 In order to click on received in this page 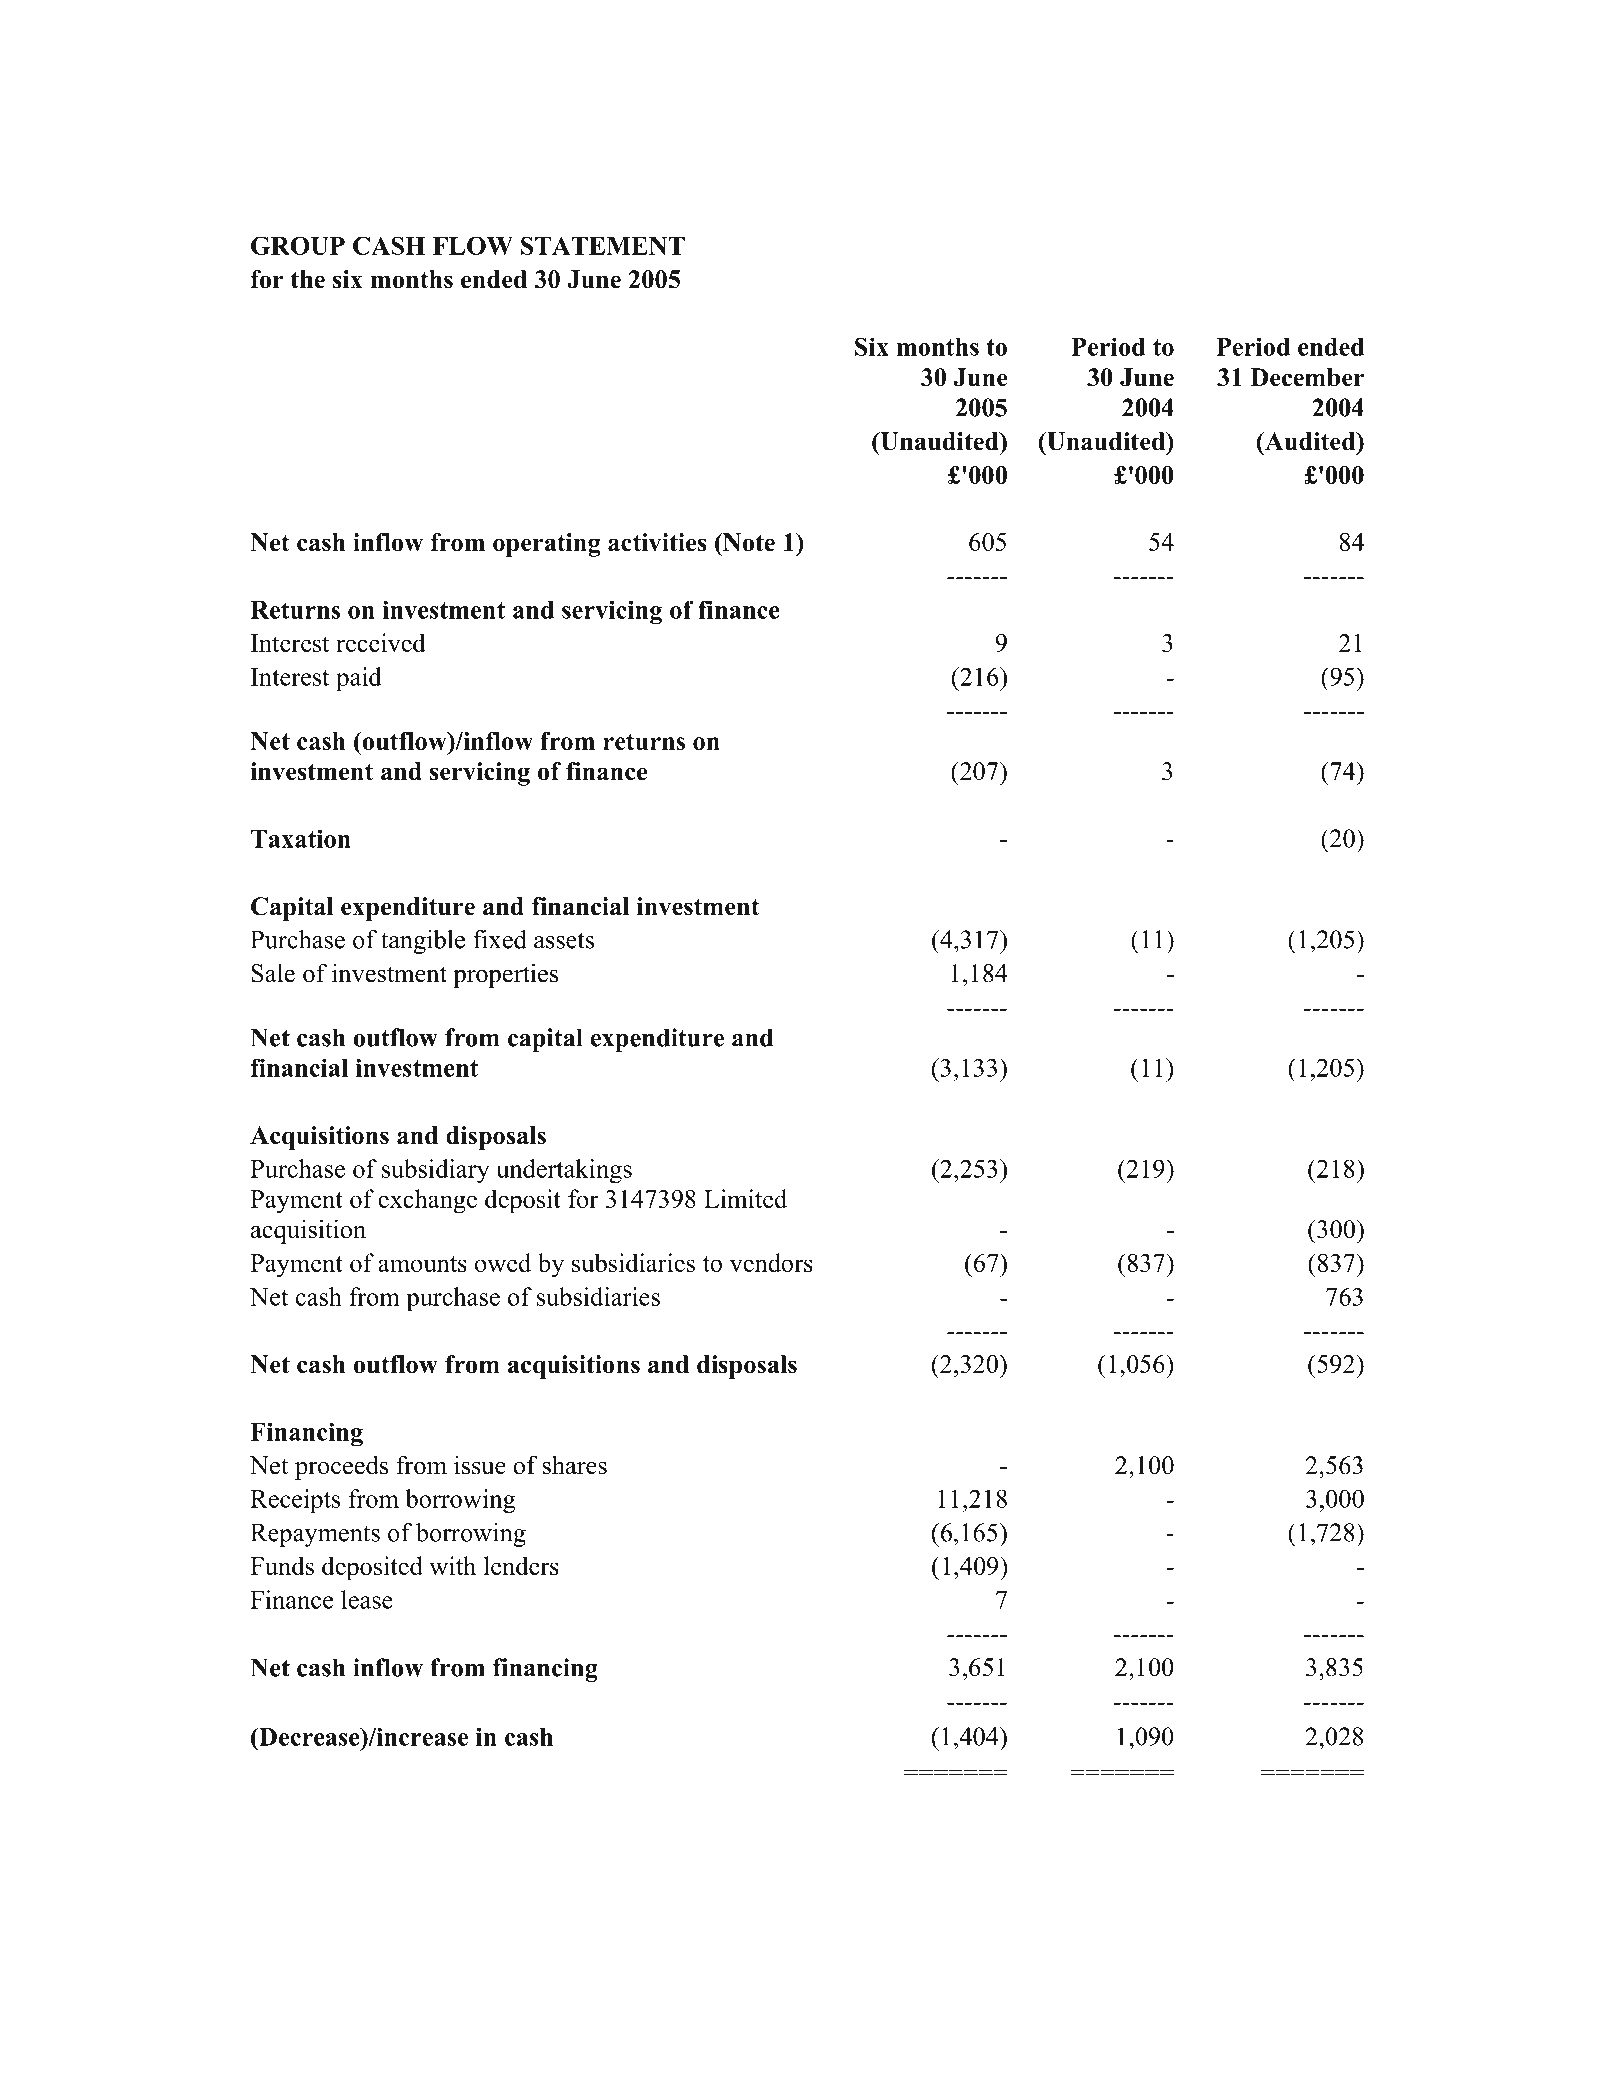, I will do `click(381, 642)`.
